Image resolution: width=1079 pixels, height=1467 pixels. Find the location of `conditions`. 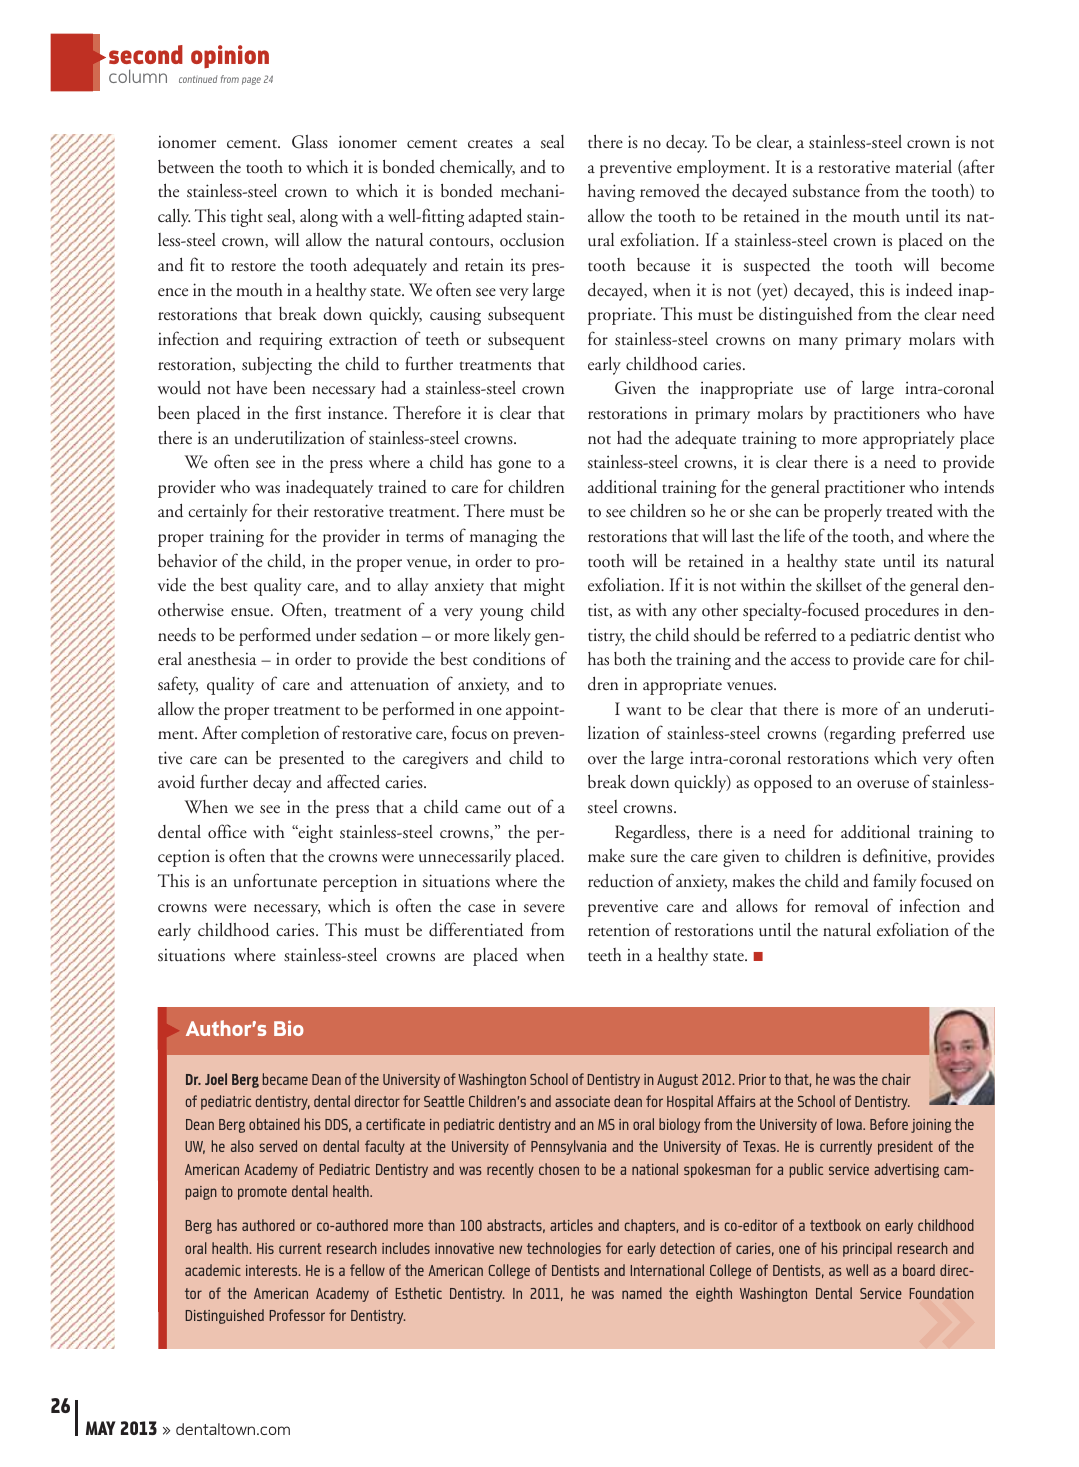

conditions is located at coordinates (509, 659).
